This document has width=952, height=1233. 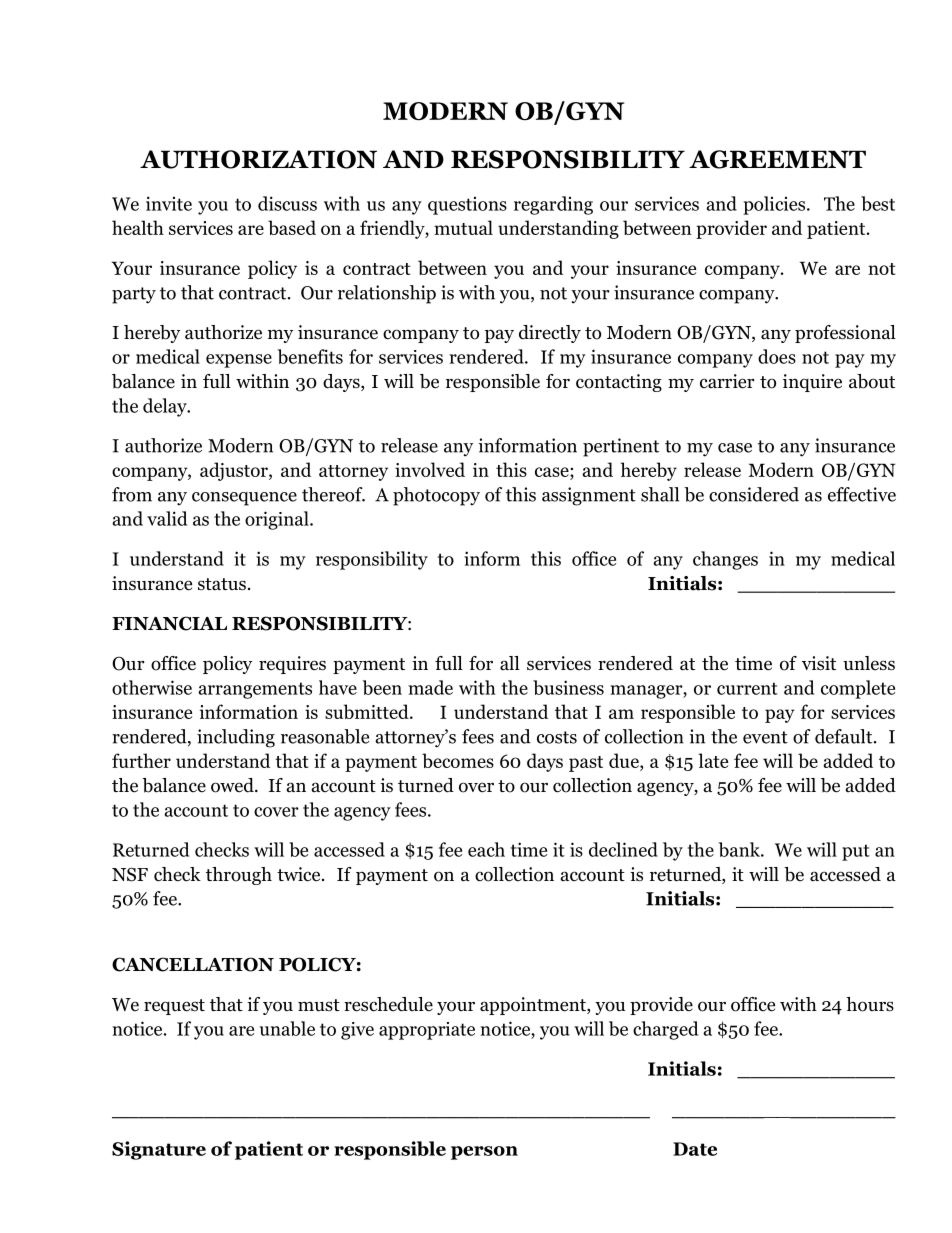 I want to click on questions, so click(x=467, y=206).
